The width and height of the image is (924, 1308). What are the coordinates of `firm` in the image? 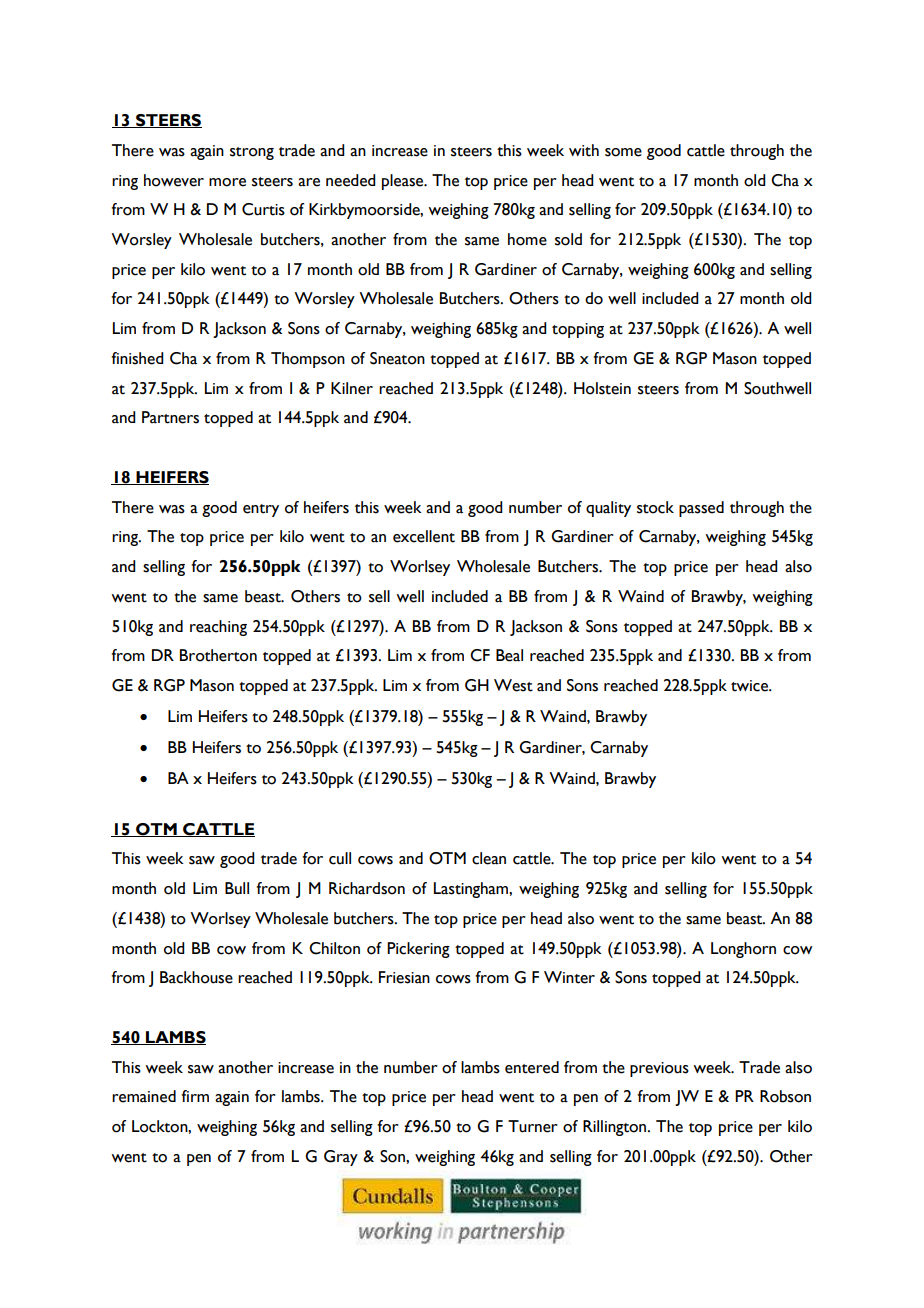 It's located at (195, 1096).
